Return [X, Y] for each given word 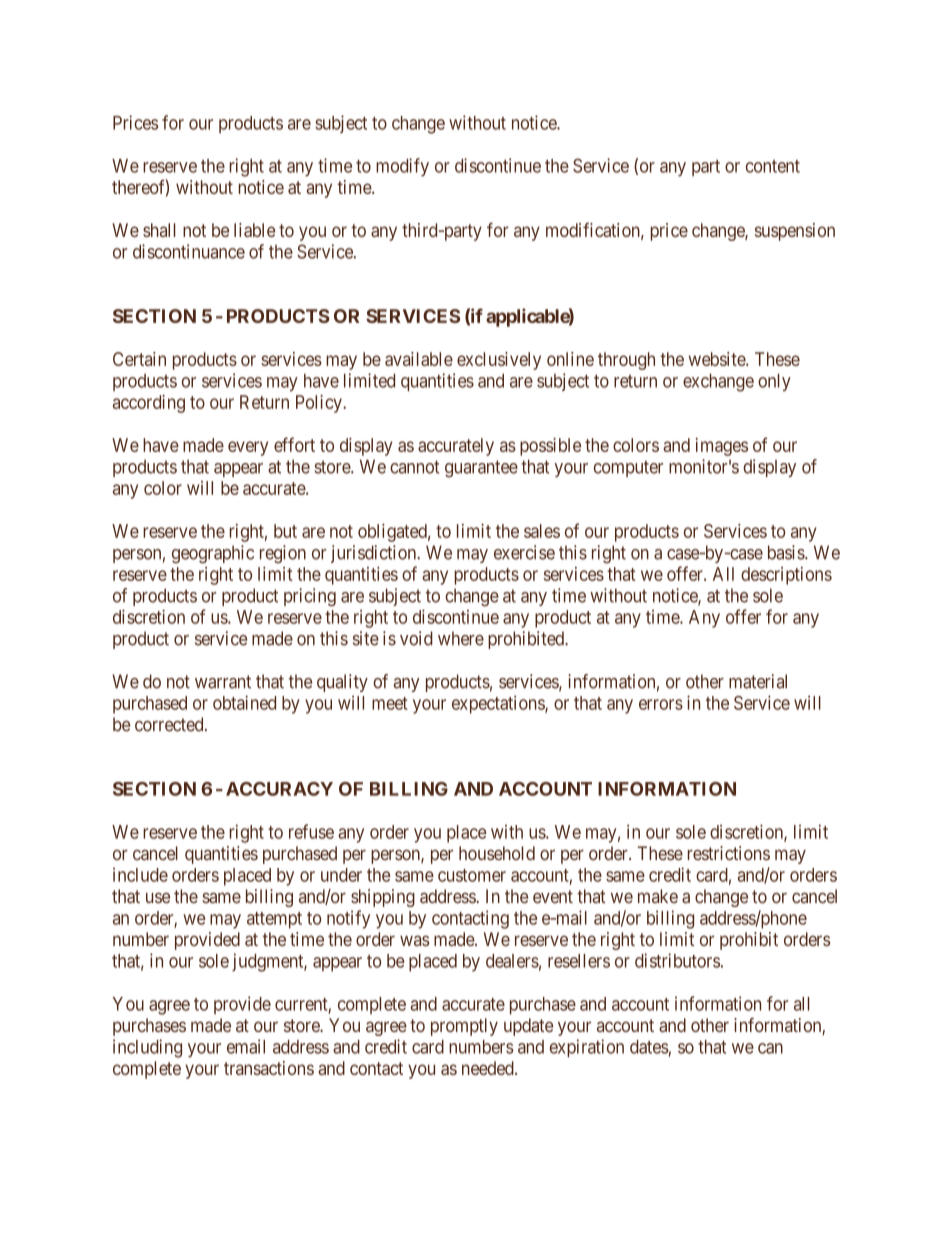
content [773, 166]
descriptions [786, 576]
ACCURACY [279, 789]
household [497, 853]
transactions [269, 1068]
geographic [213, 554]
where [461, 638]
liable [254, 230]
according [149, 404]
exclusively [499, 361]
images [722, 447]
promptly [464, 1027]
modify [402, 167]
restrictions [729, 853]
